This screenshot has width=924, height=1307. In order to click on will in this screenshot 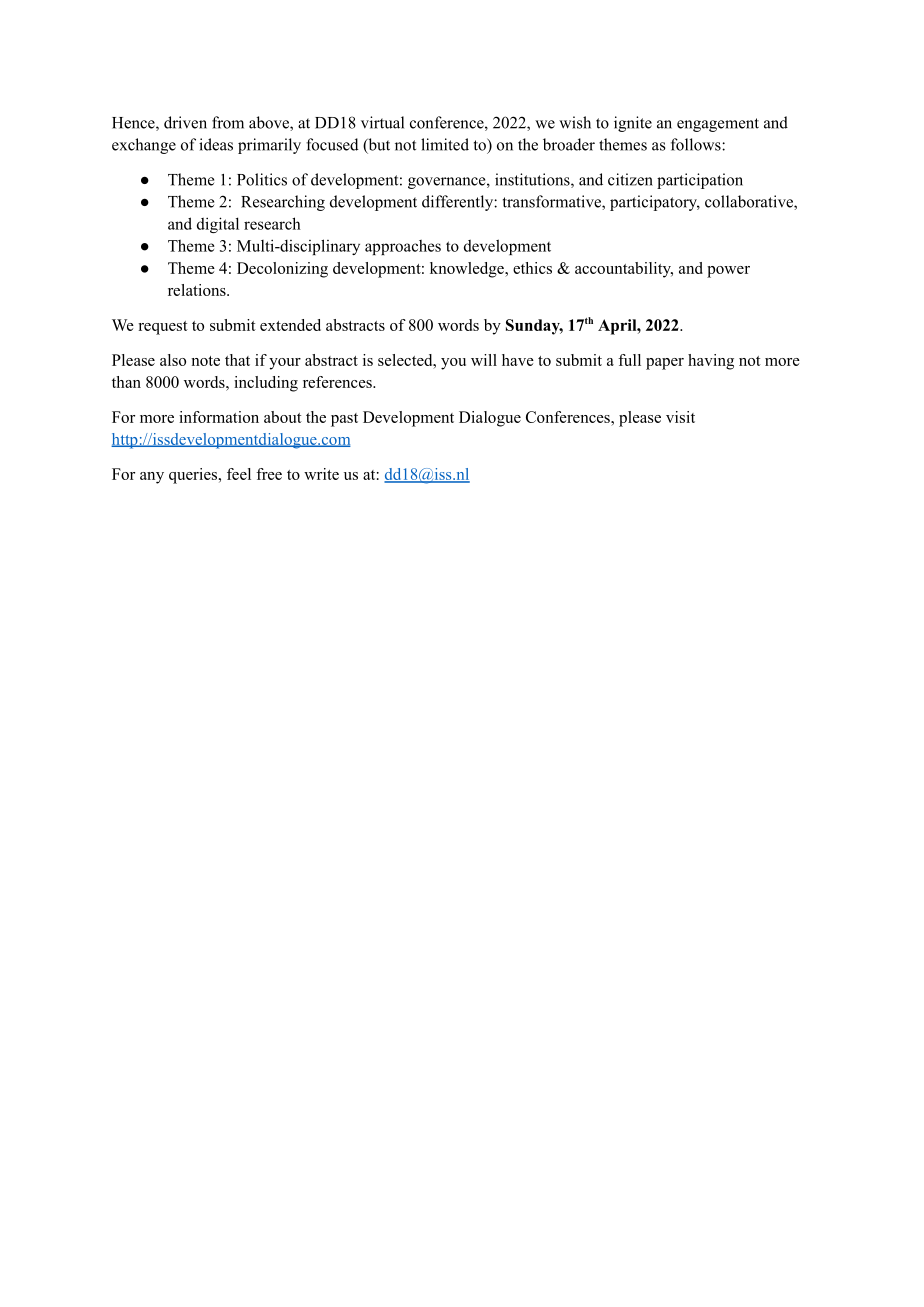, I will do `click(484, 360)`.
